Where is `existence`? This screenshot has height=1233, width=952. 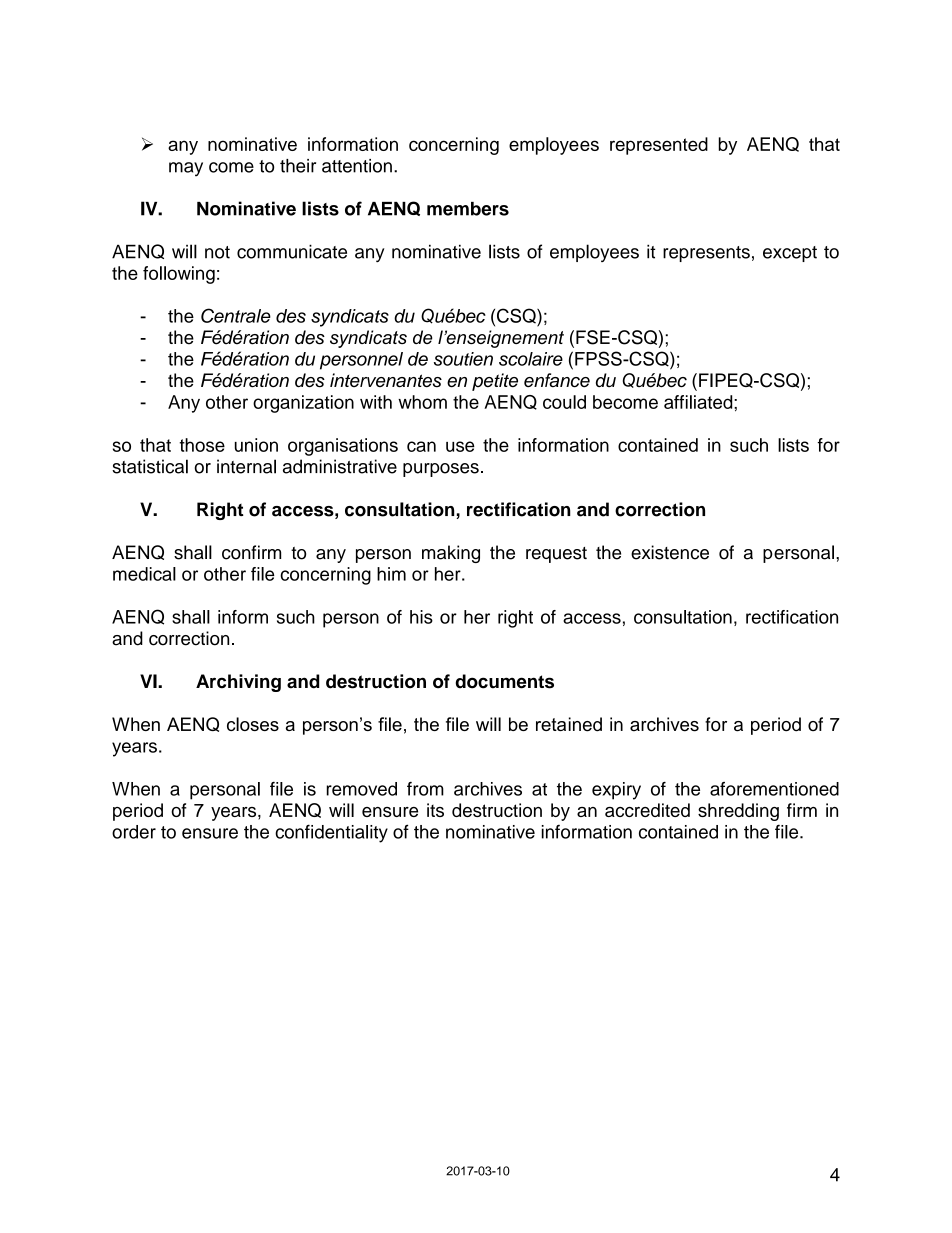 existence is located at coordinates (670, 552).
